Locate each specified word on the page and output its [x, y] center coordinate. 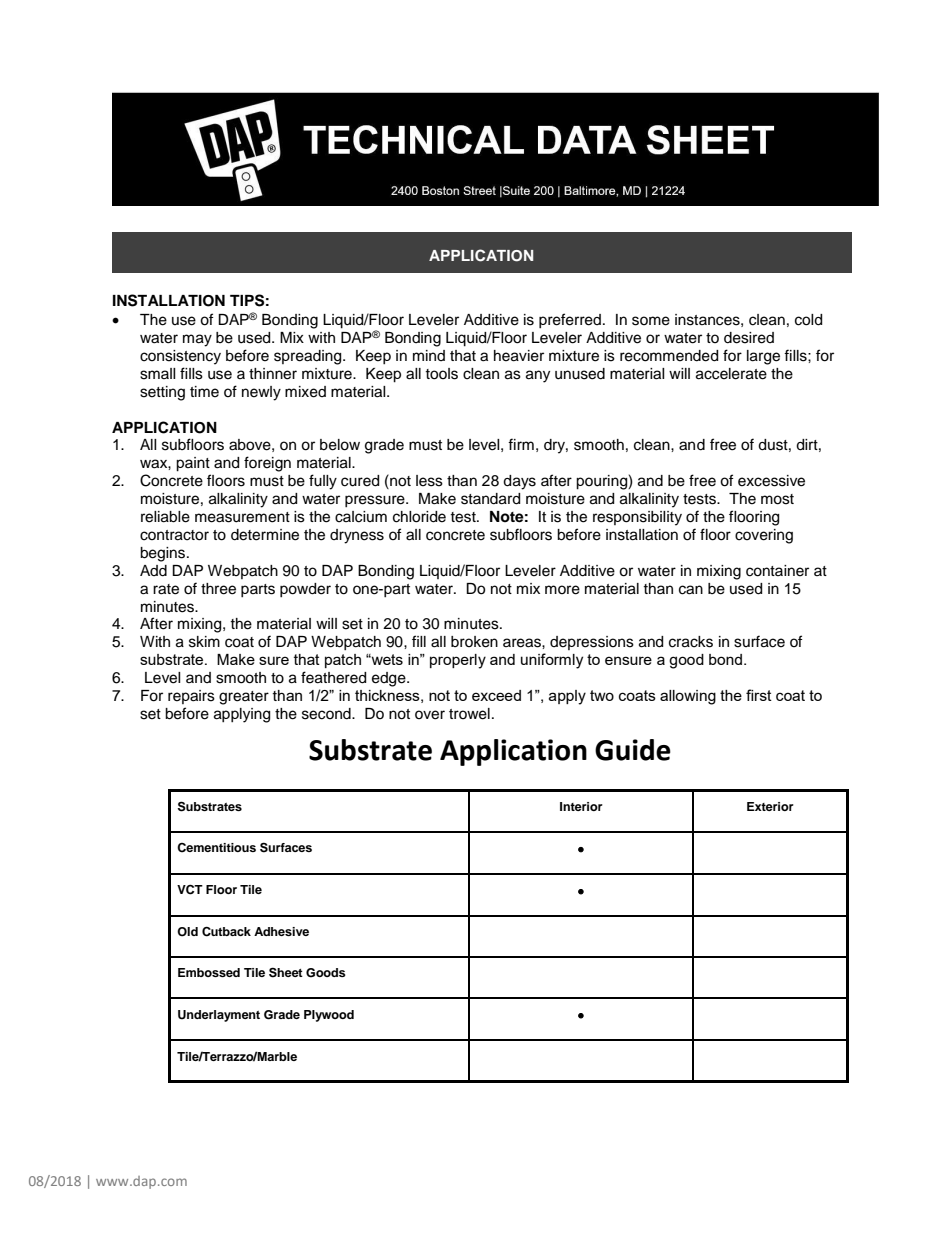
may [197, 340]
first [759, 695]
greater [244, 698]
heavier [519, 356]
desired [749, 338]
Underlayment [219, 1016]
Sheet [286, 972]
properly [458, 661]
